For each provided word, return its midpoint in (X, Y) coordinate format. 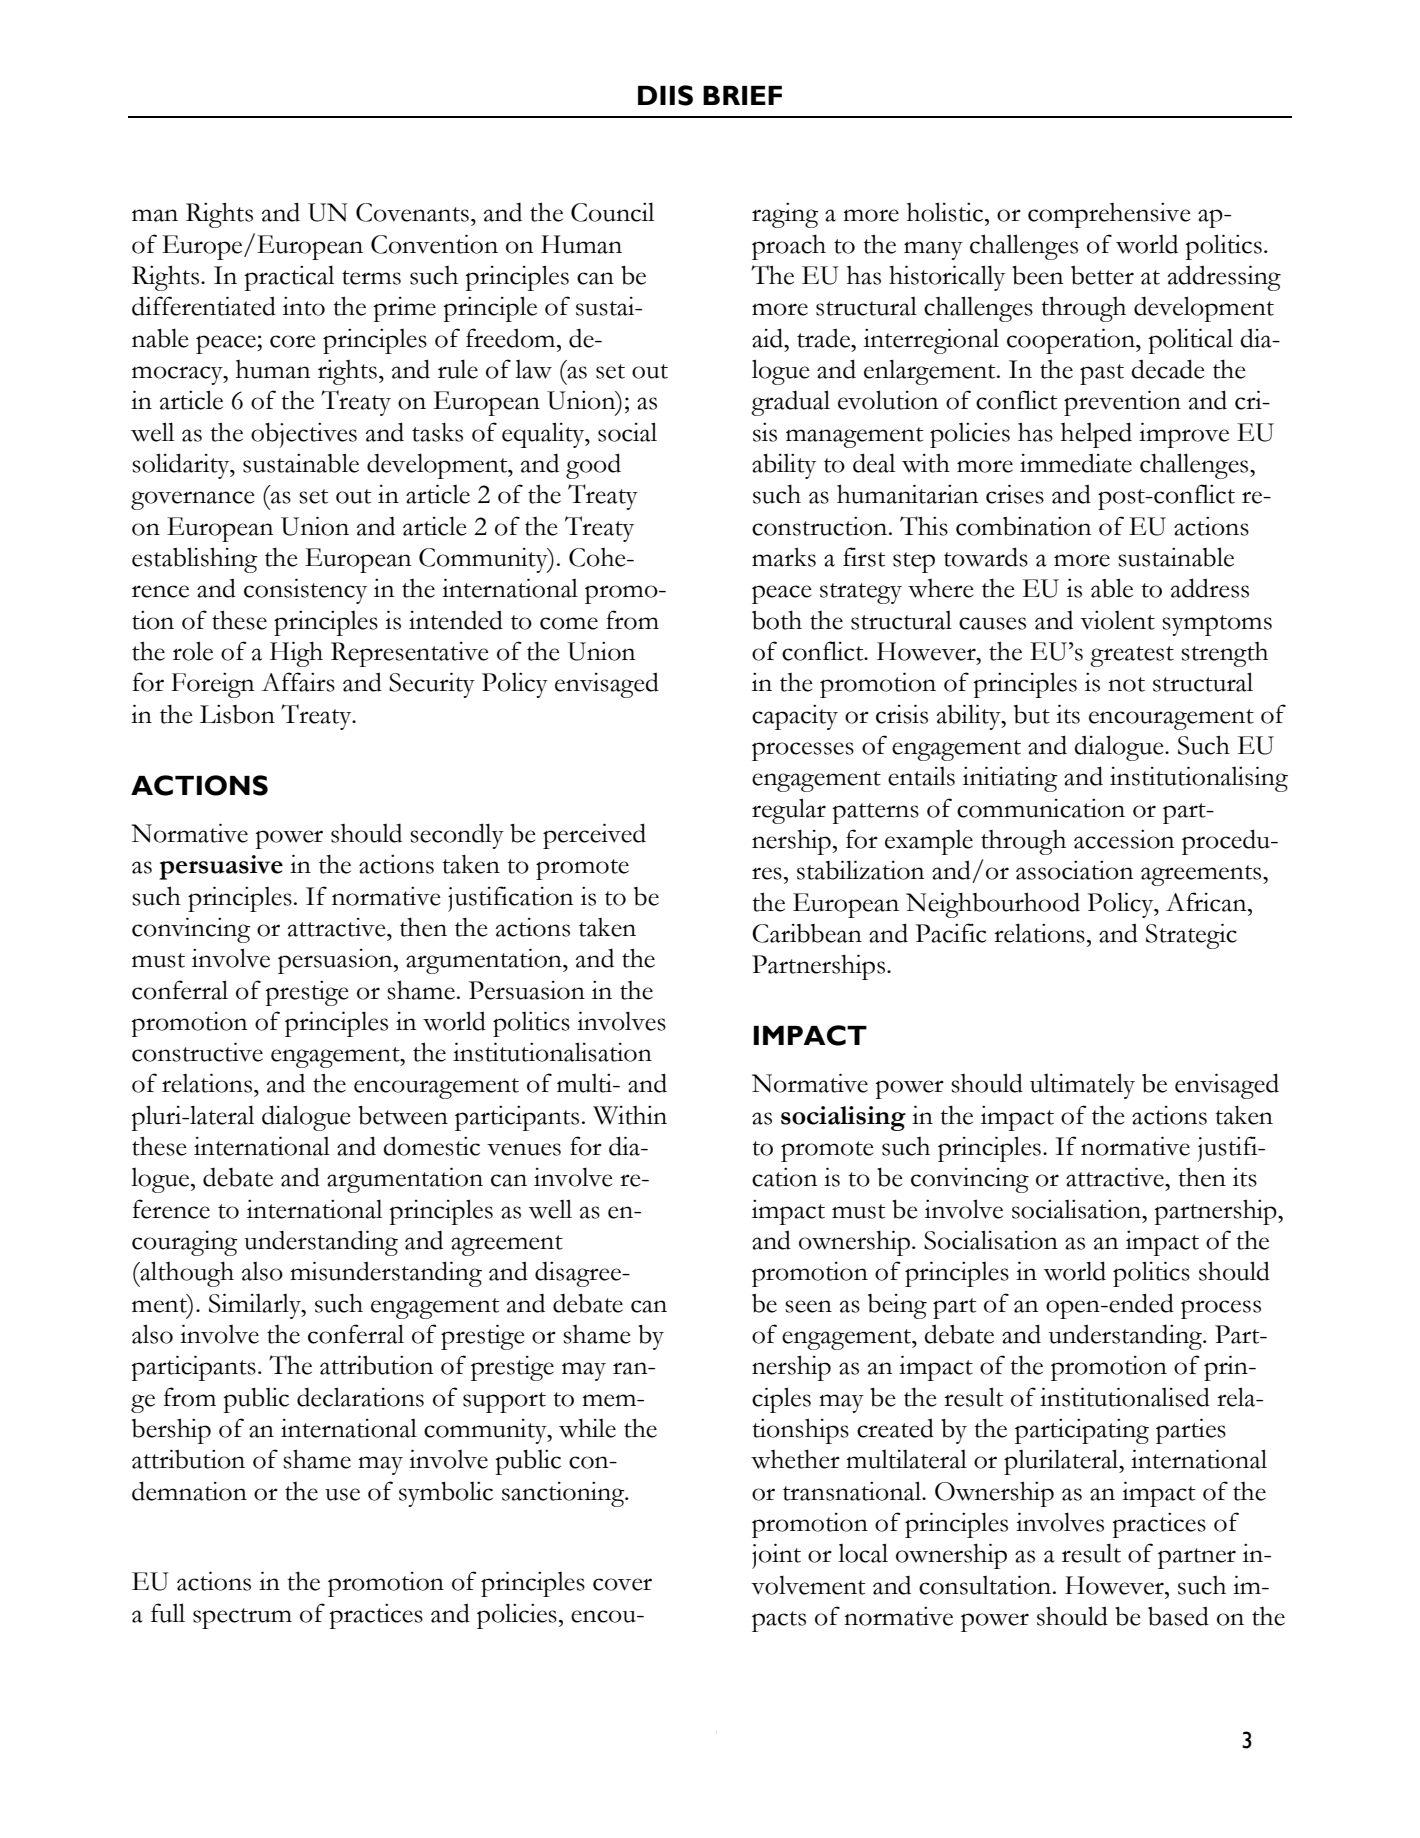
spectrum (242, 1618)
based (1178, 1616)
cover (622, 1584)
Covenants (412, 212)
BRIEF (742, 95)
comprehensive (1109, 215)
